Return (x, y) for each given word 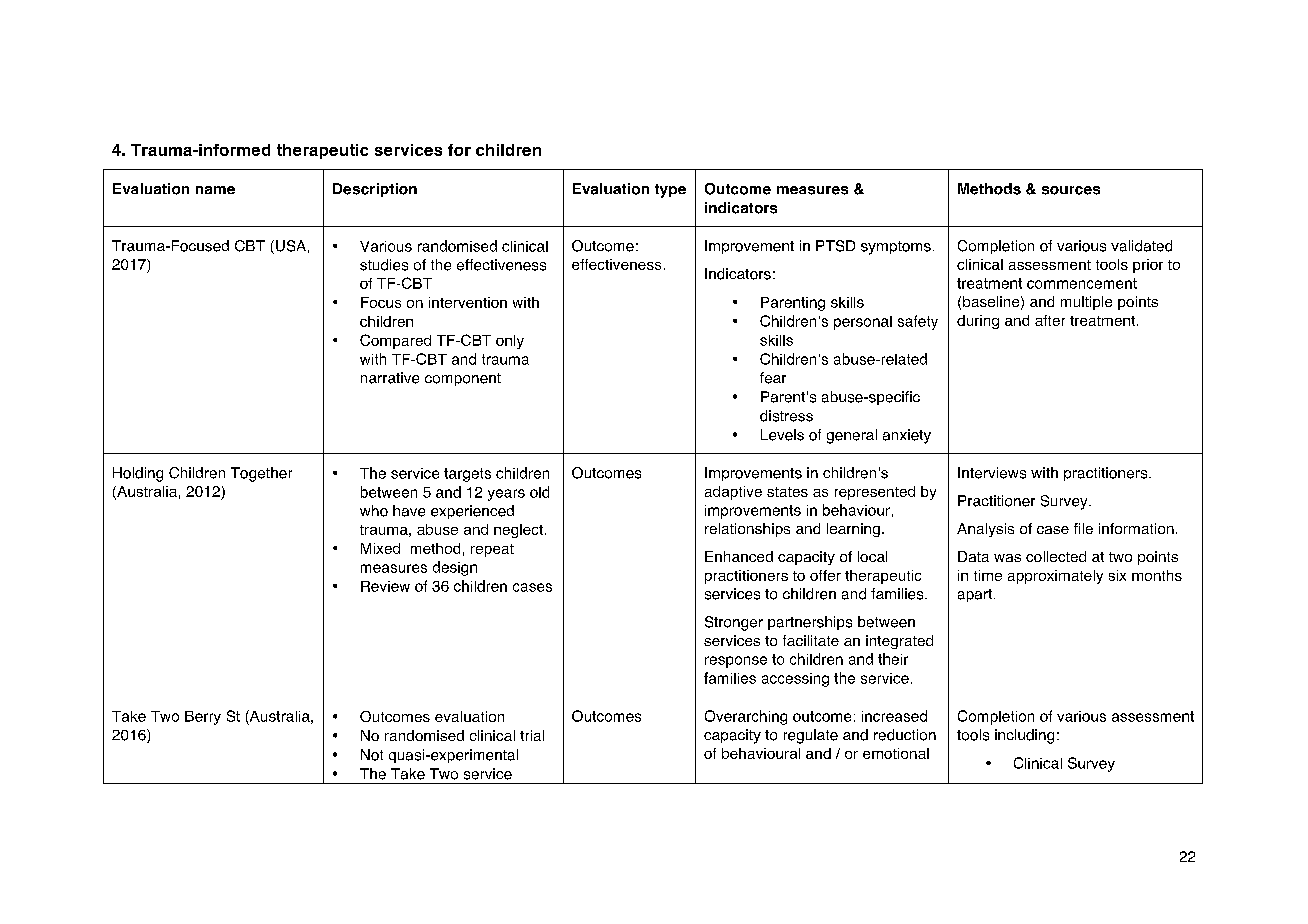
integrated (899, 642)
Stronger (734, 623)
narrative (390, 378)
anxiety (907, 436)
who (374, 511)
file (1083, 528)
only (510, 342)
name (215, 190)
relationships (747, 530)
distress (786, 416)
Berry (203, 718)
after (1050, 320)
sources (1071, 190)
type (670, 191)
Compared (395, 341)
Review (385, 586)
